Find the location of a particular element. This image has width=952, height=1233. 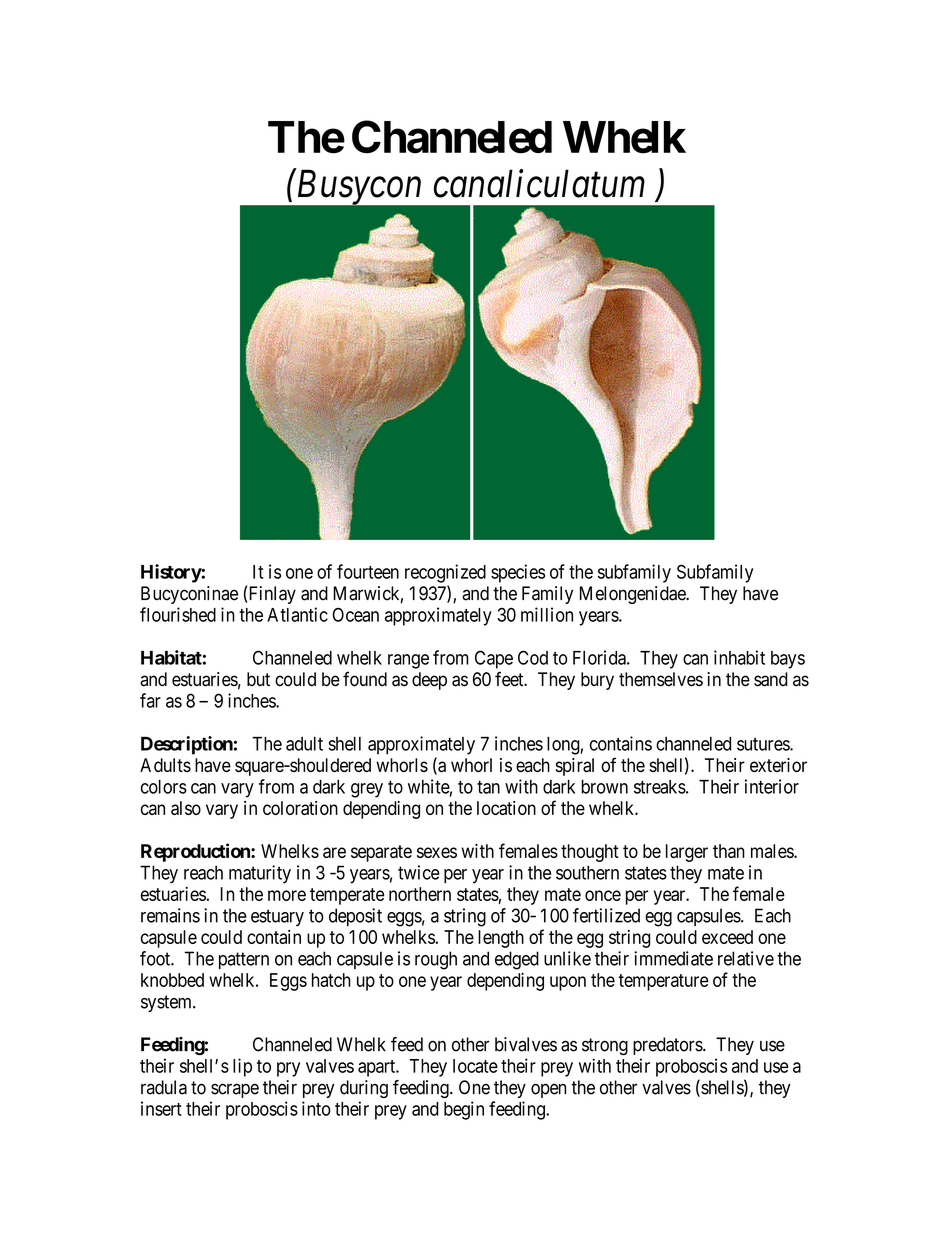

flourished is located at coordinates (178, 614).
